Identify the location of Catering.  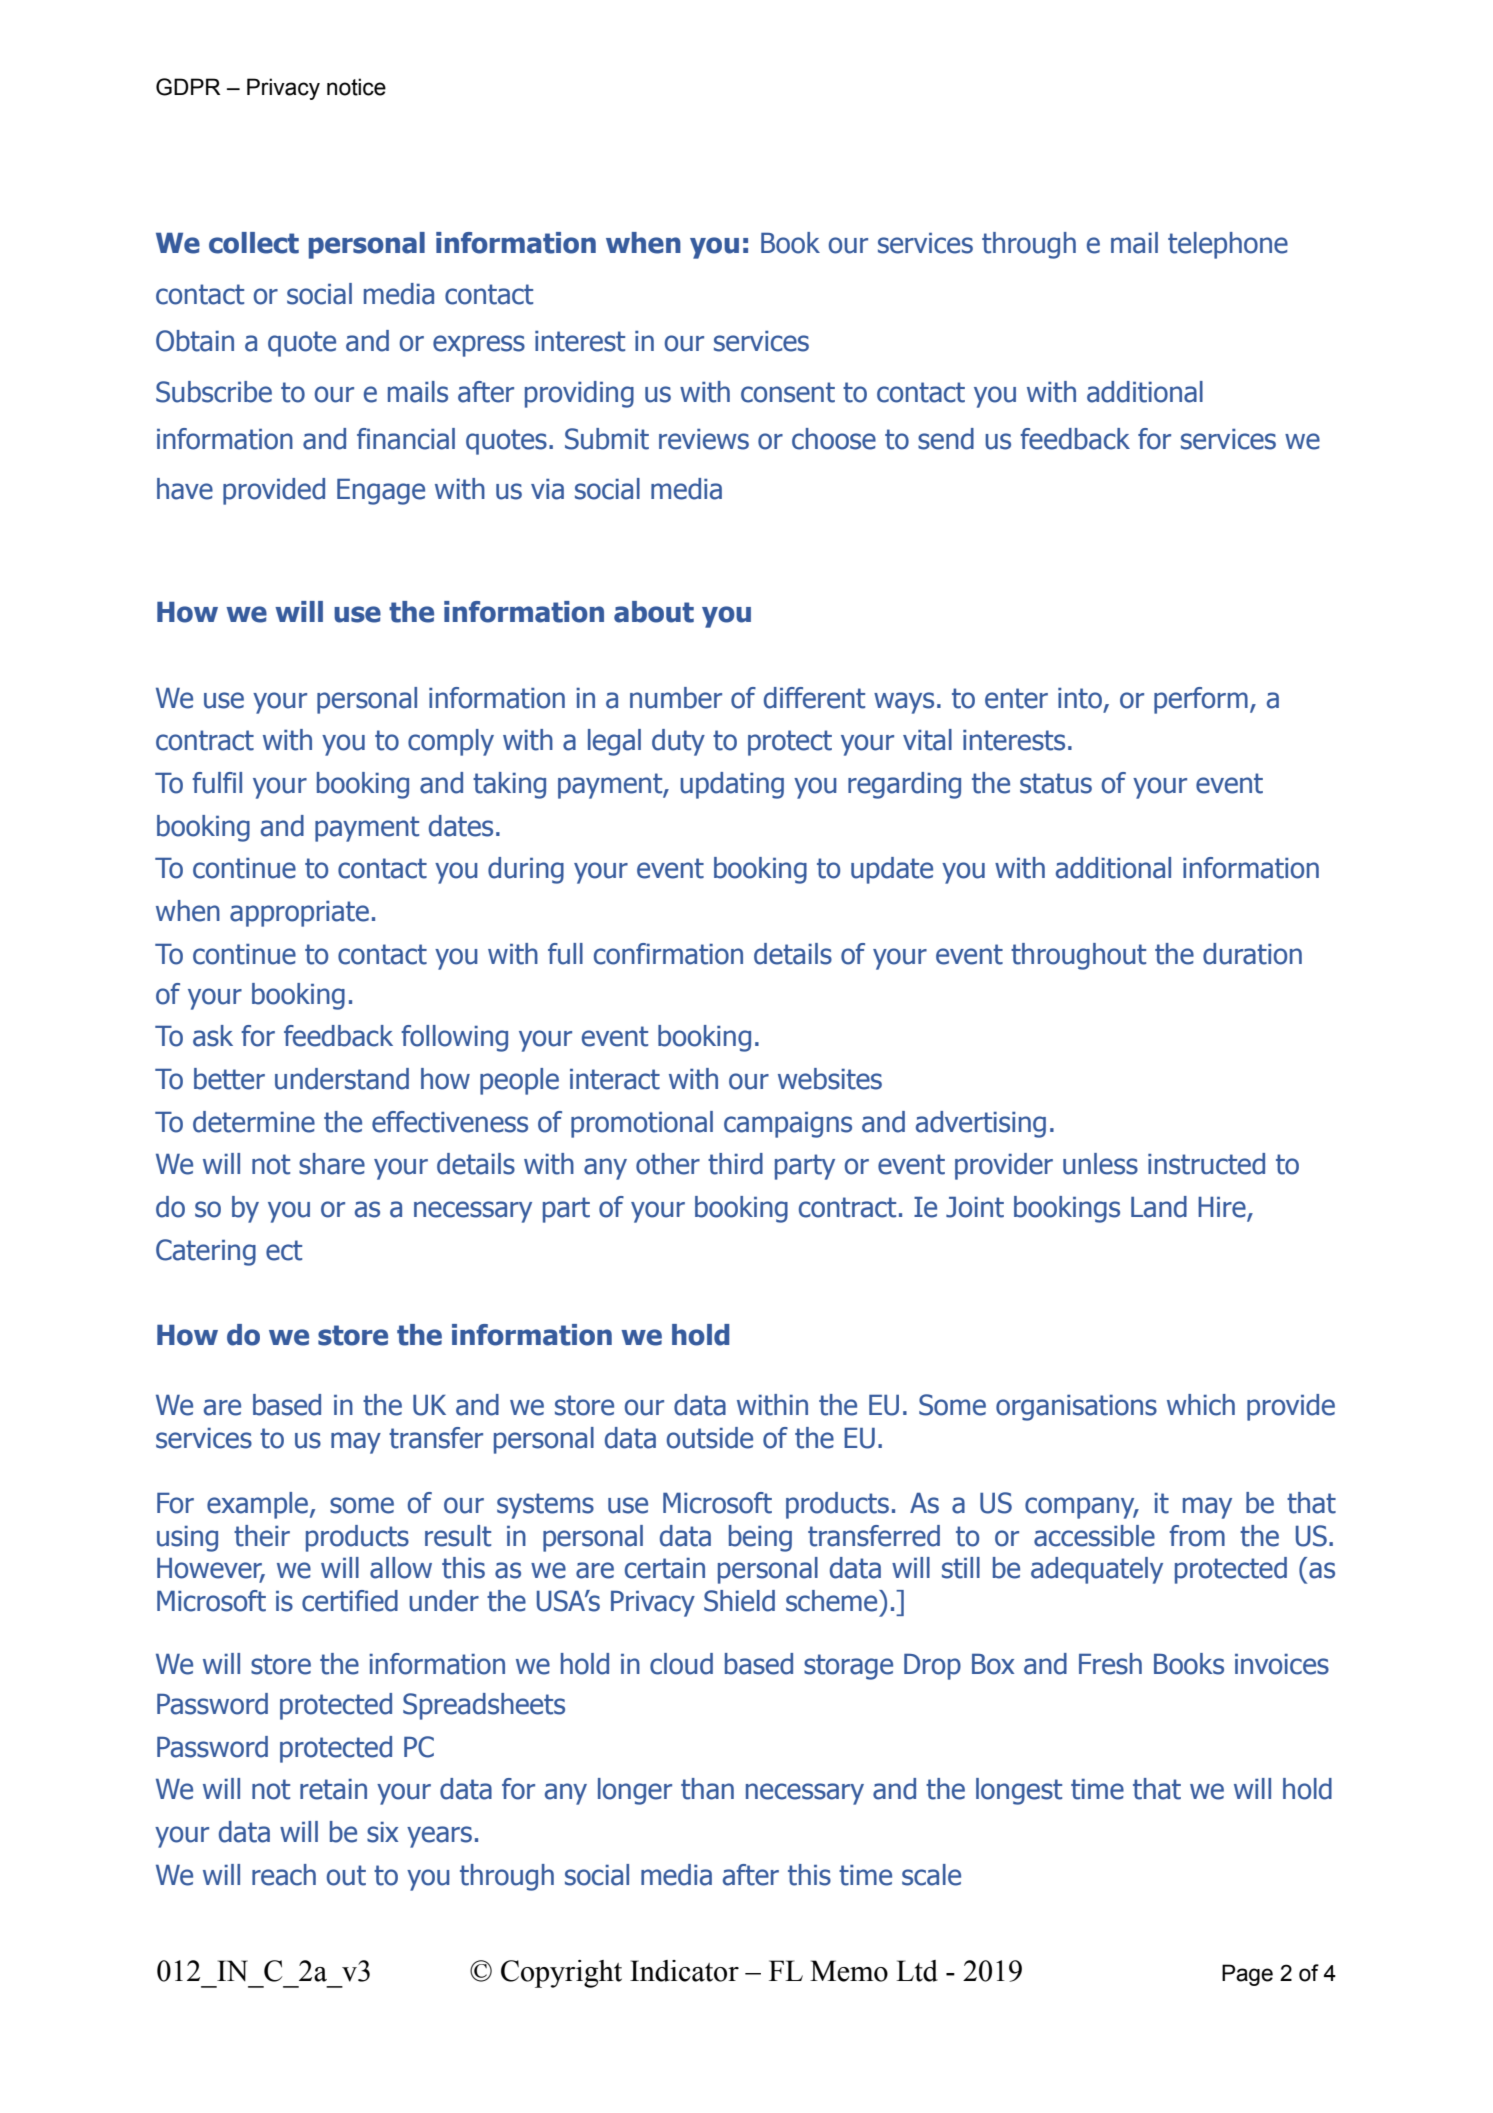
(206, 1252).
